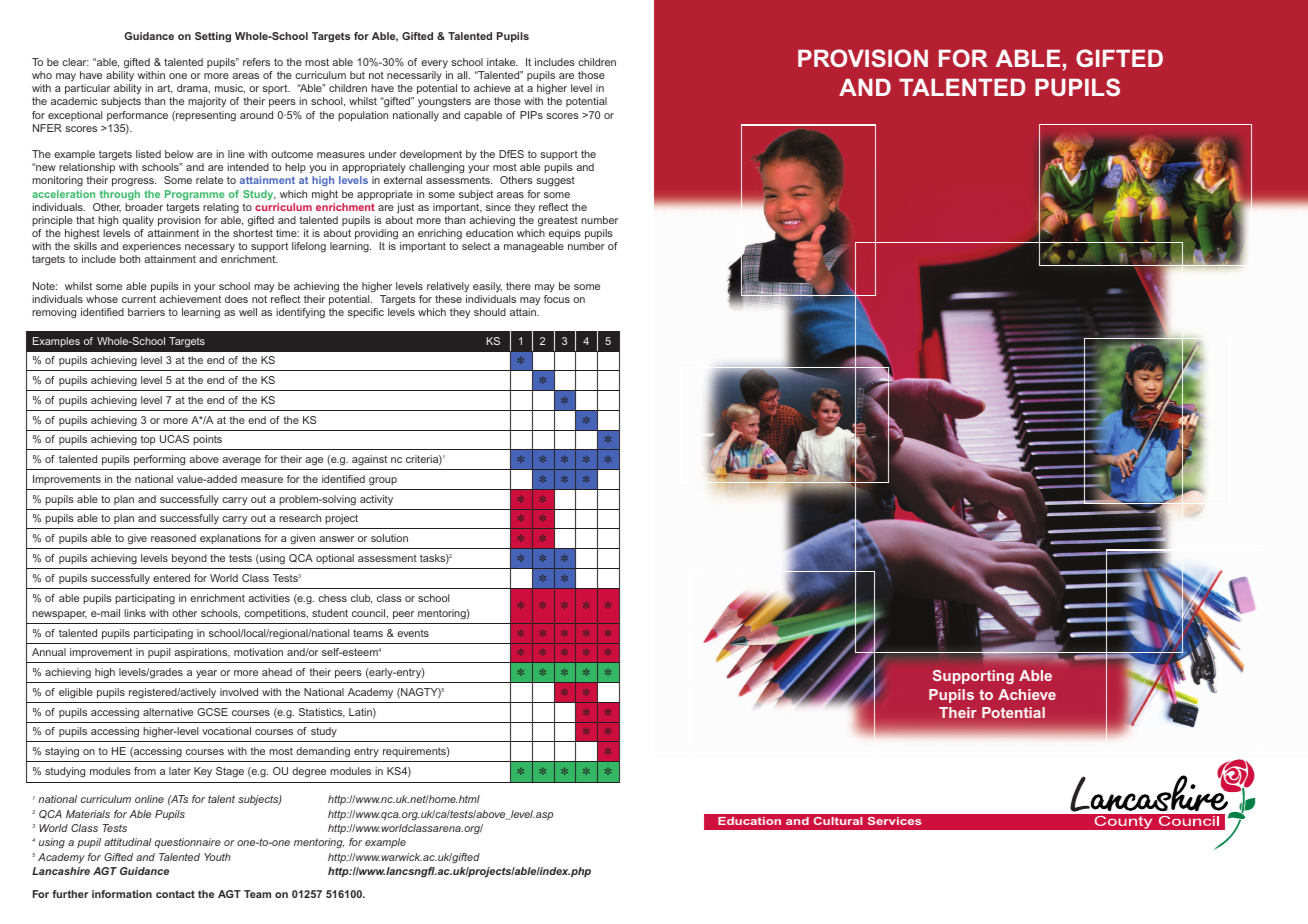  What do you see at coordinates (555, 182) in the screenshot?
I see `suggest` at bounding box center [555, 182].
